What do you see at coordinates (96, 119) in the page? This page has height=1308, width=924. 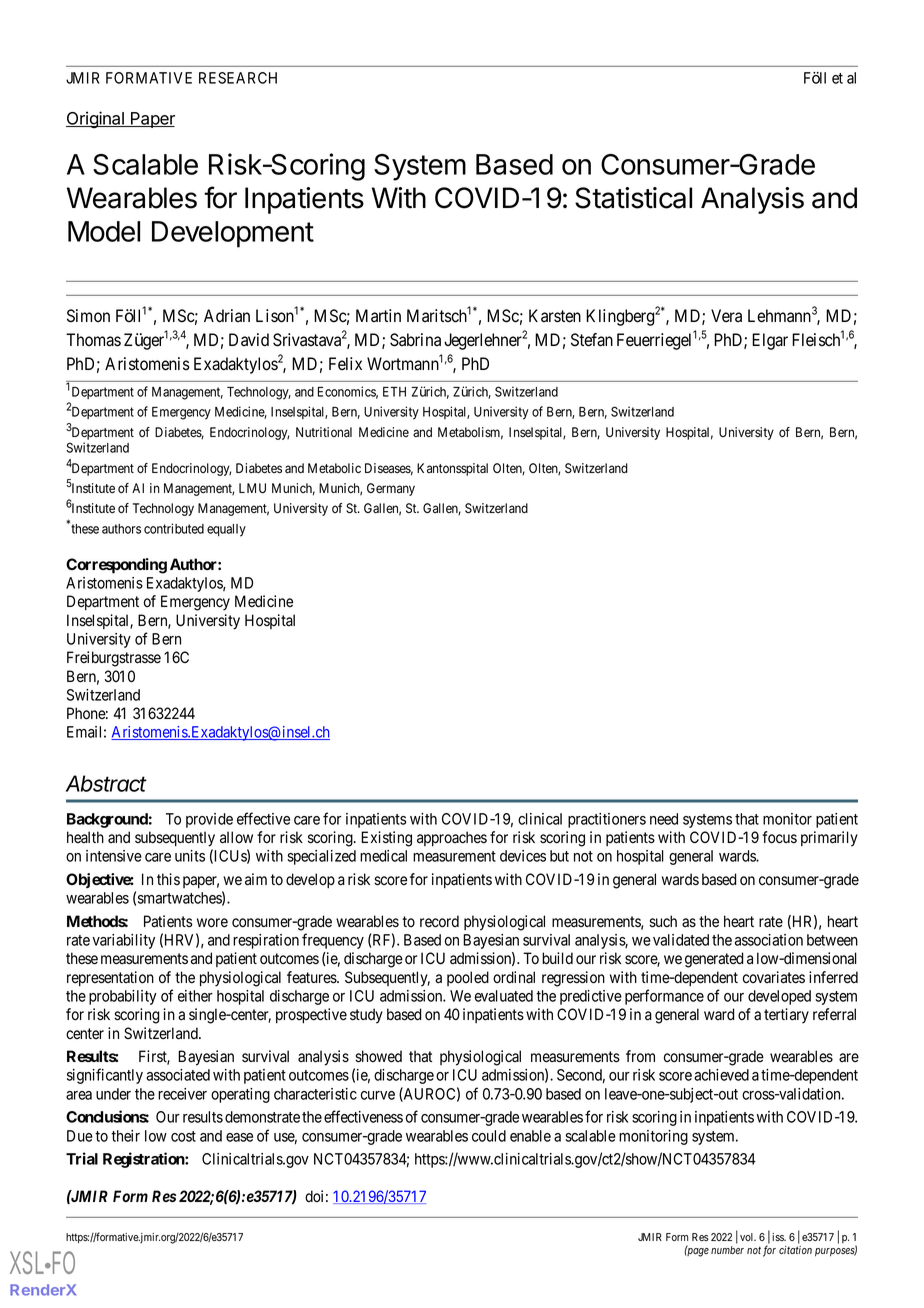 I see `Original` at bounding box center [96, 119].
